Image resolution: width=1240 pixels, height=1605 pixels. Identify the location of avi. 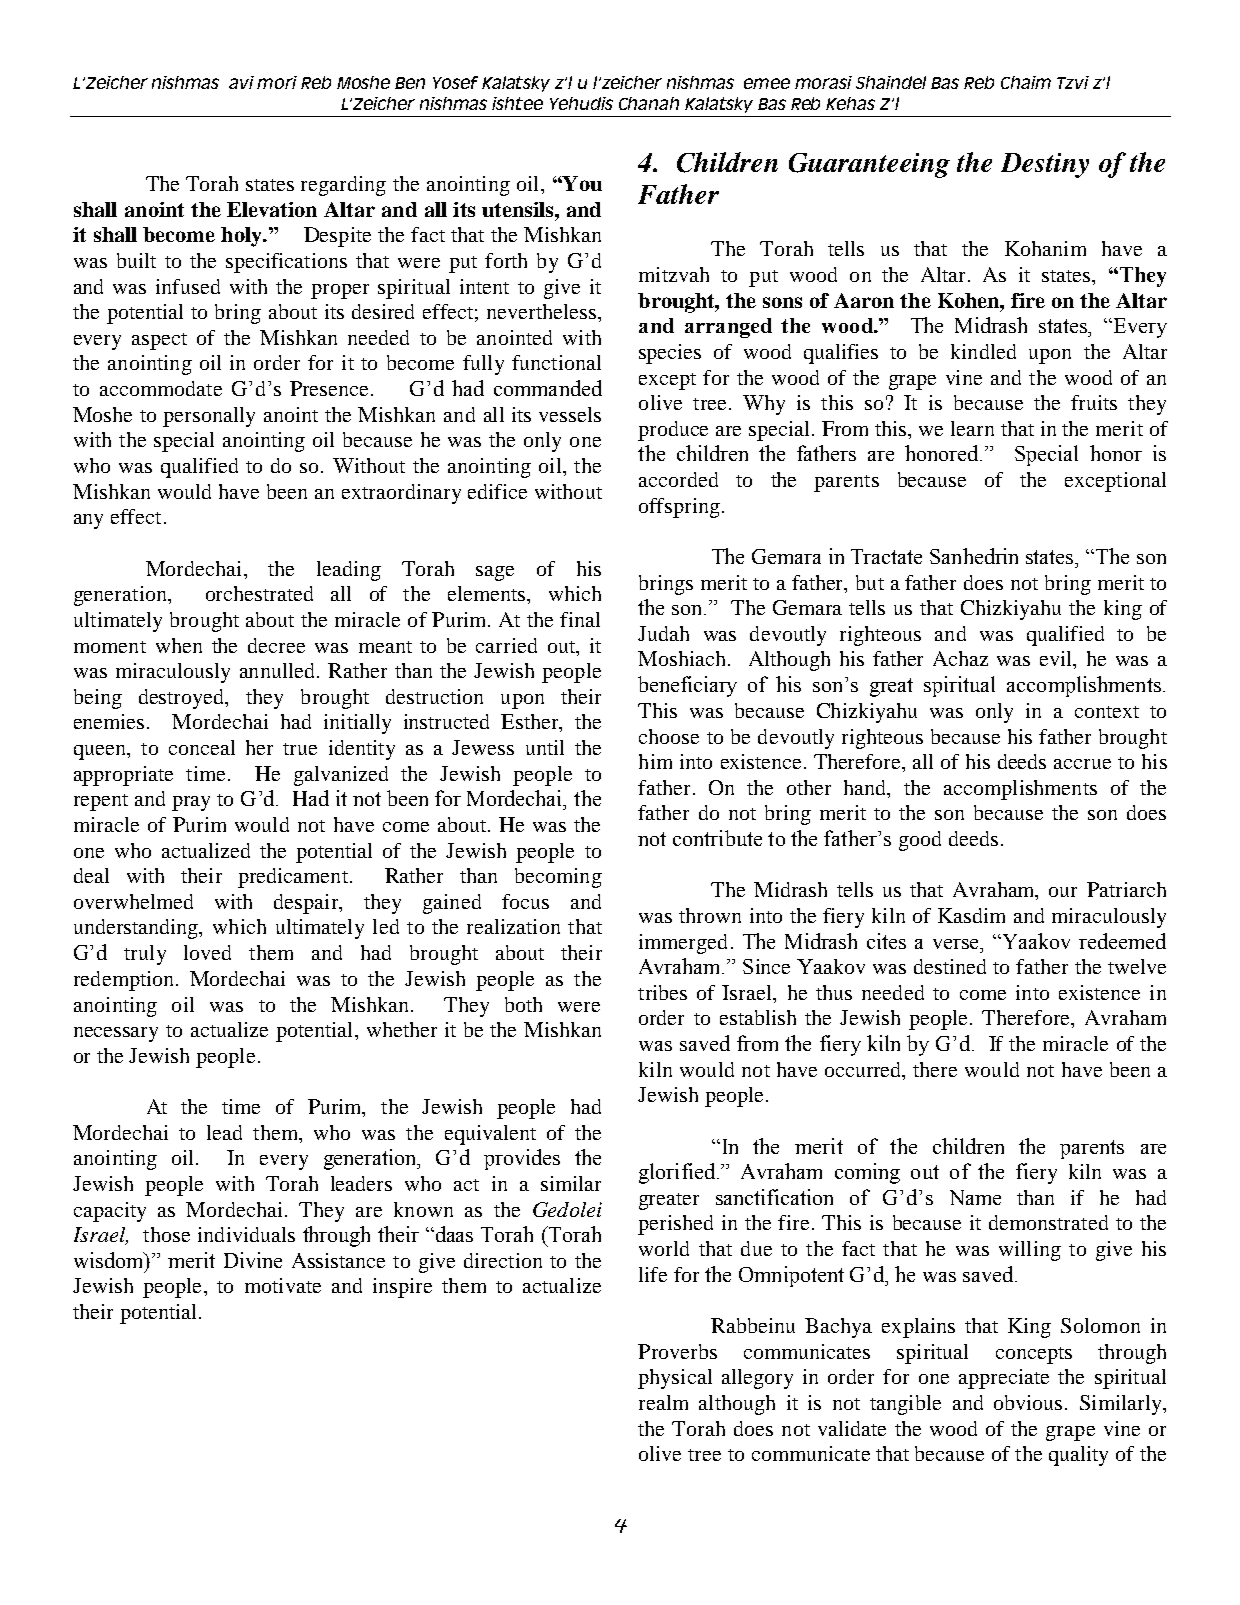
(241, 82).
